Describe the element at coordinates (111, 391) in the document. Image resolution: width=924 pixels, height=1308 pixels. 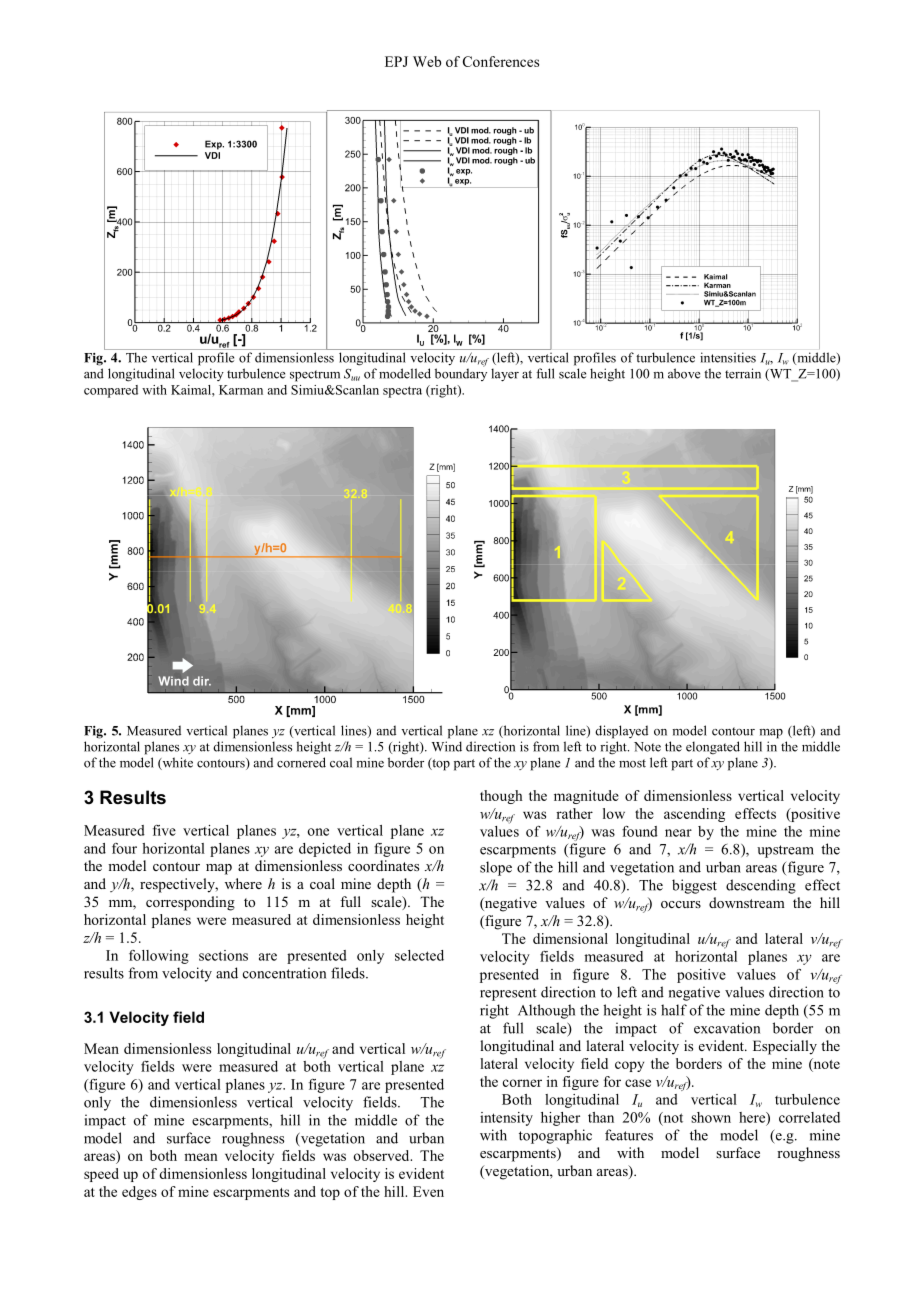
I see `compared` at that location.
